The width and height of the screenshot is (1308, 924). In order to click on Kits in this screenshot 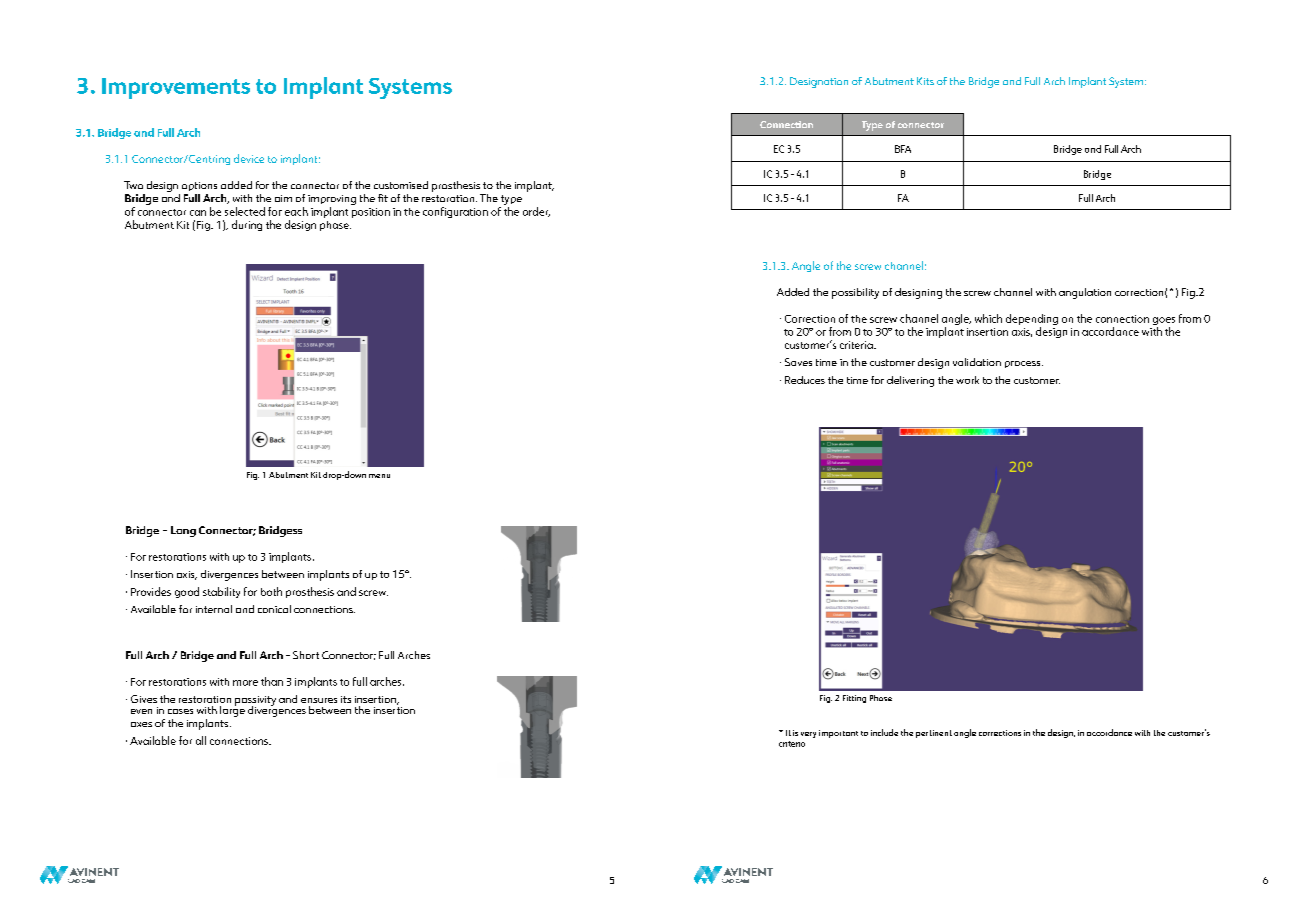, I will do `click(925, 81)`.
